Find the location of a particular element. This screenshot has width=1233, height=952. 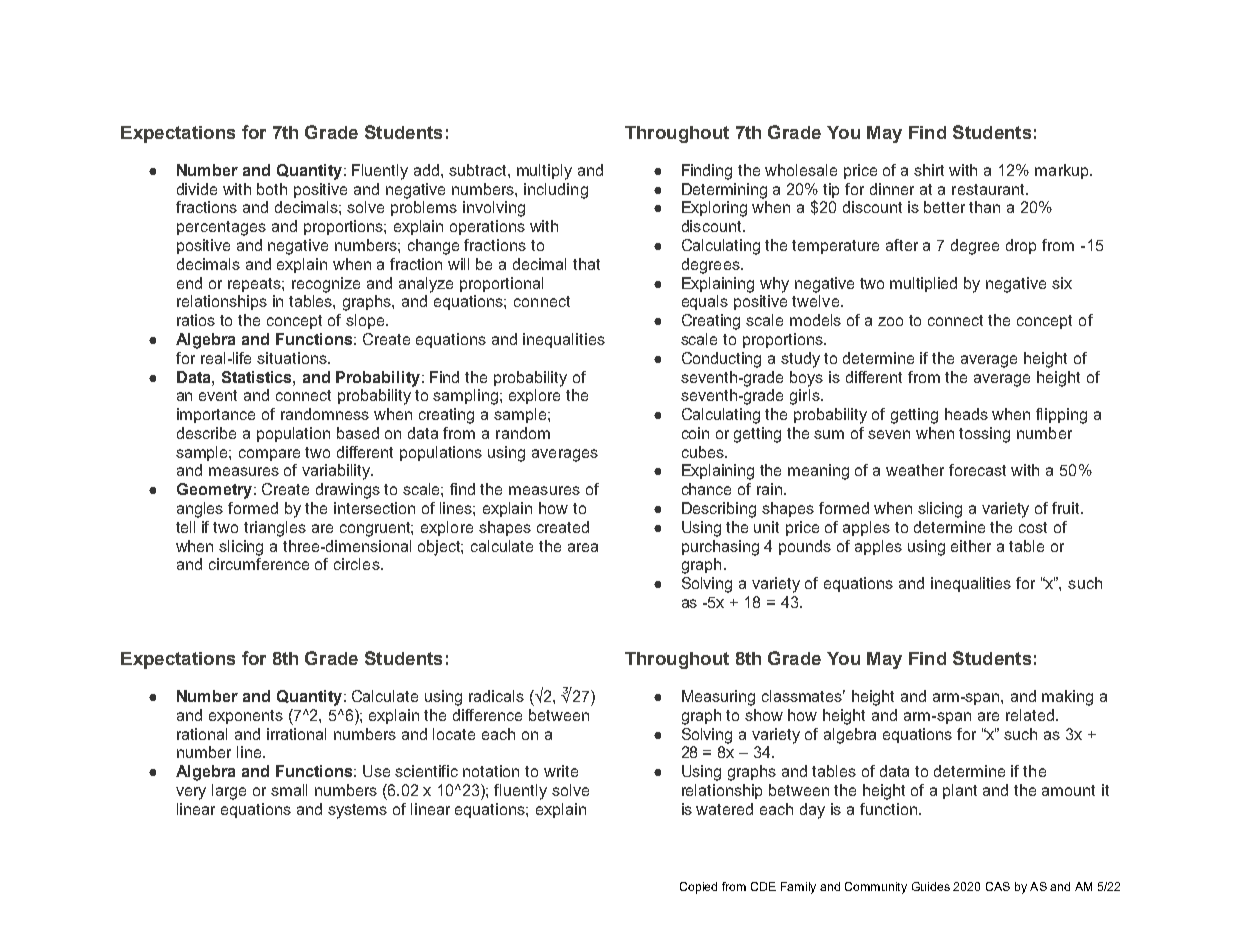

including is located at coordinates (556, 191).
